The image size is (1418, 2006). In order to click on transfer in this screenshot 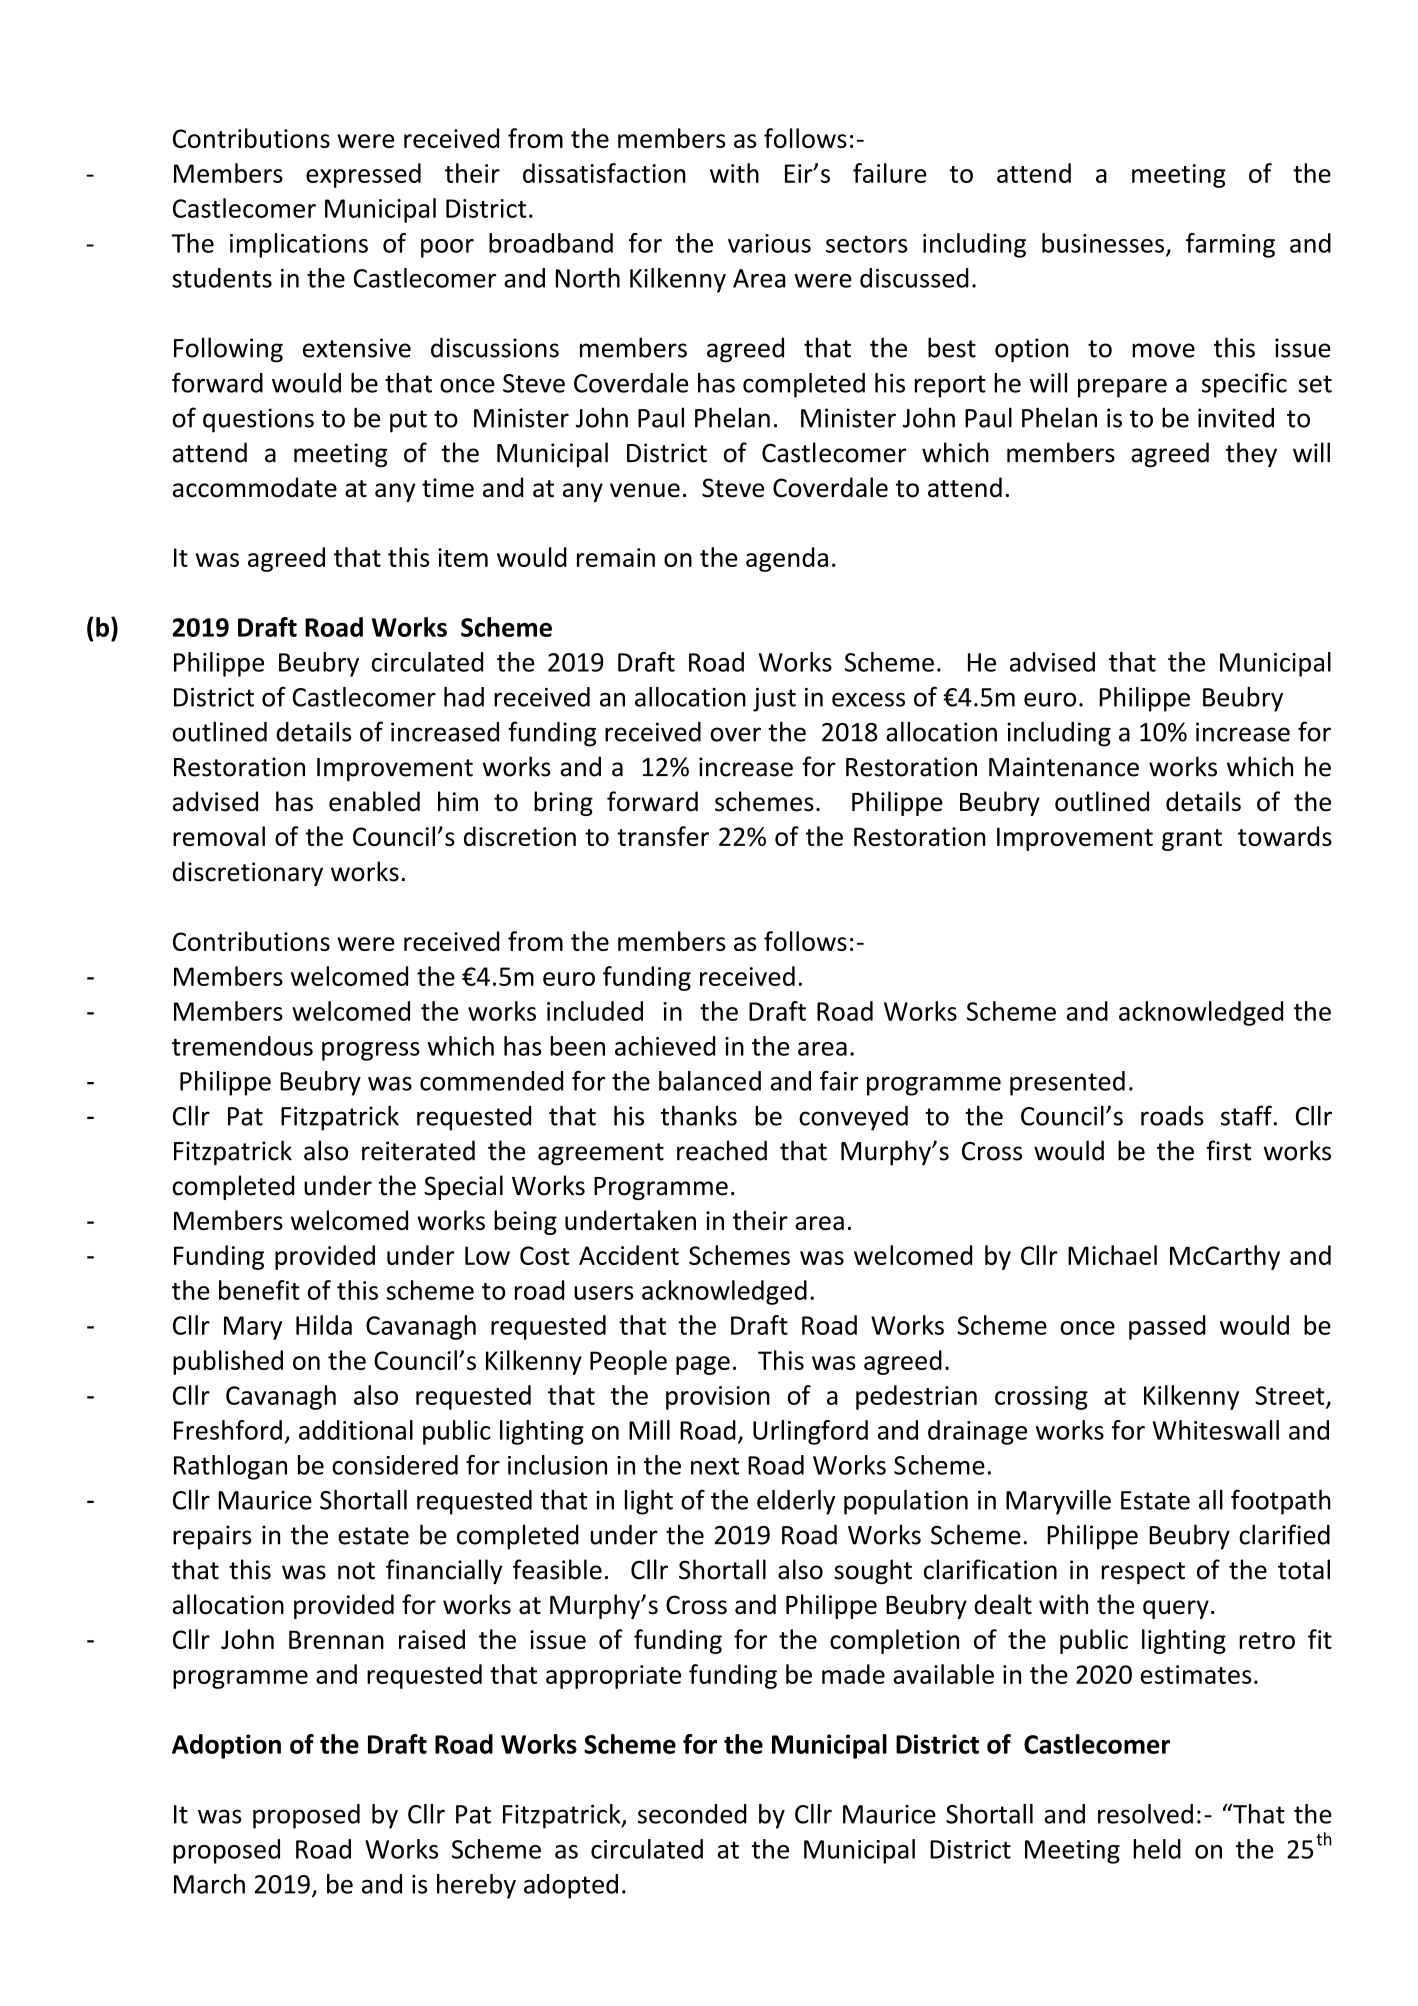, I will do `click(663, 836)`.
